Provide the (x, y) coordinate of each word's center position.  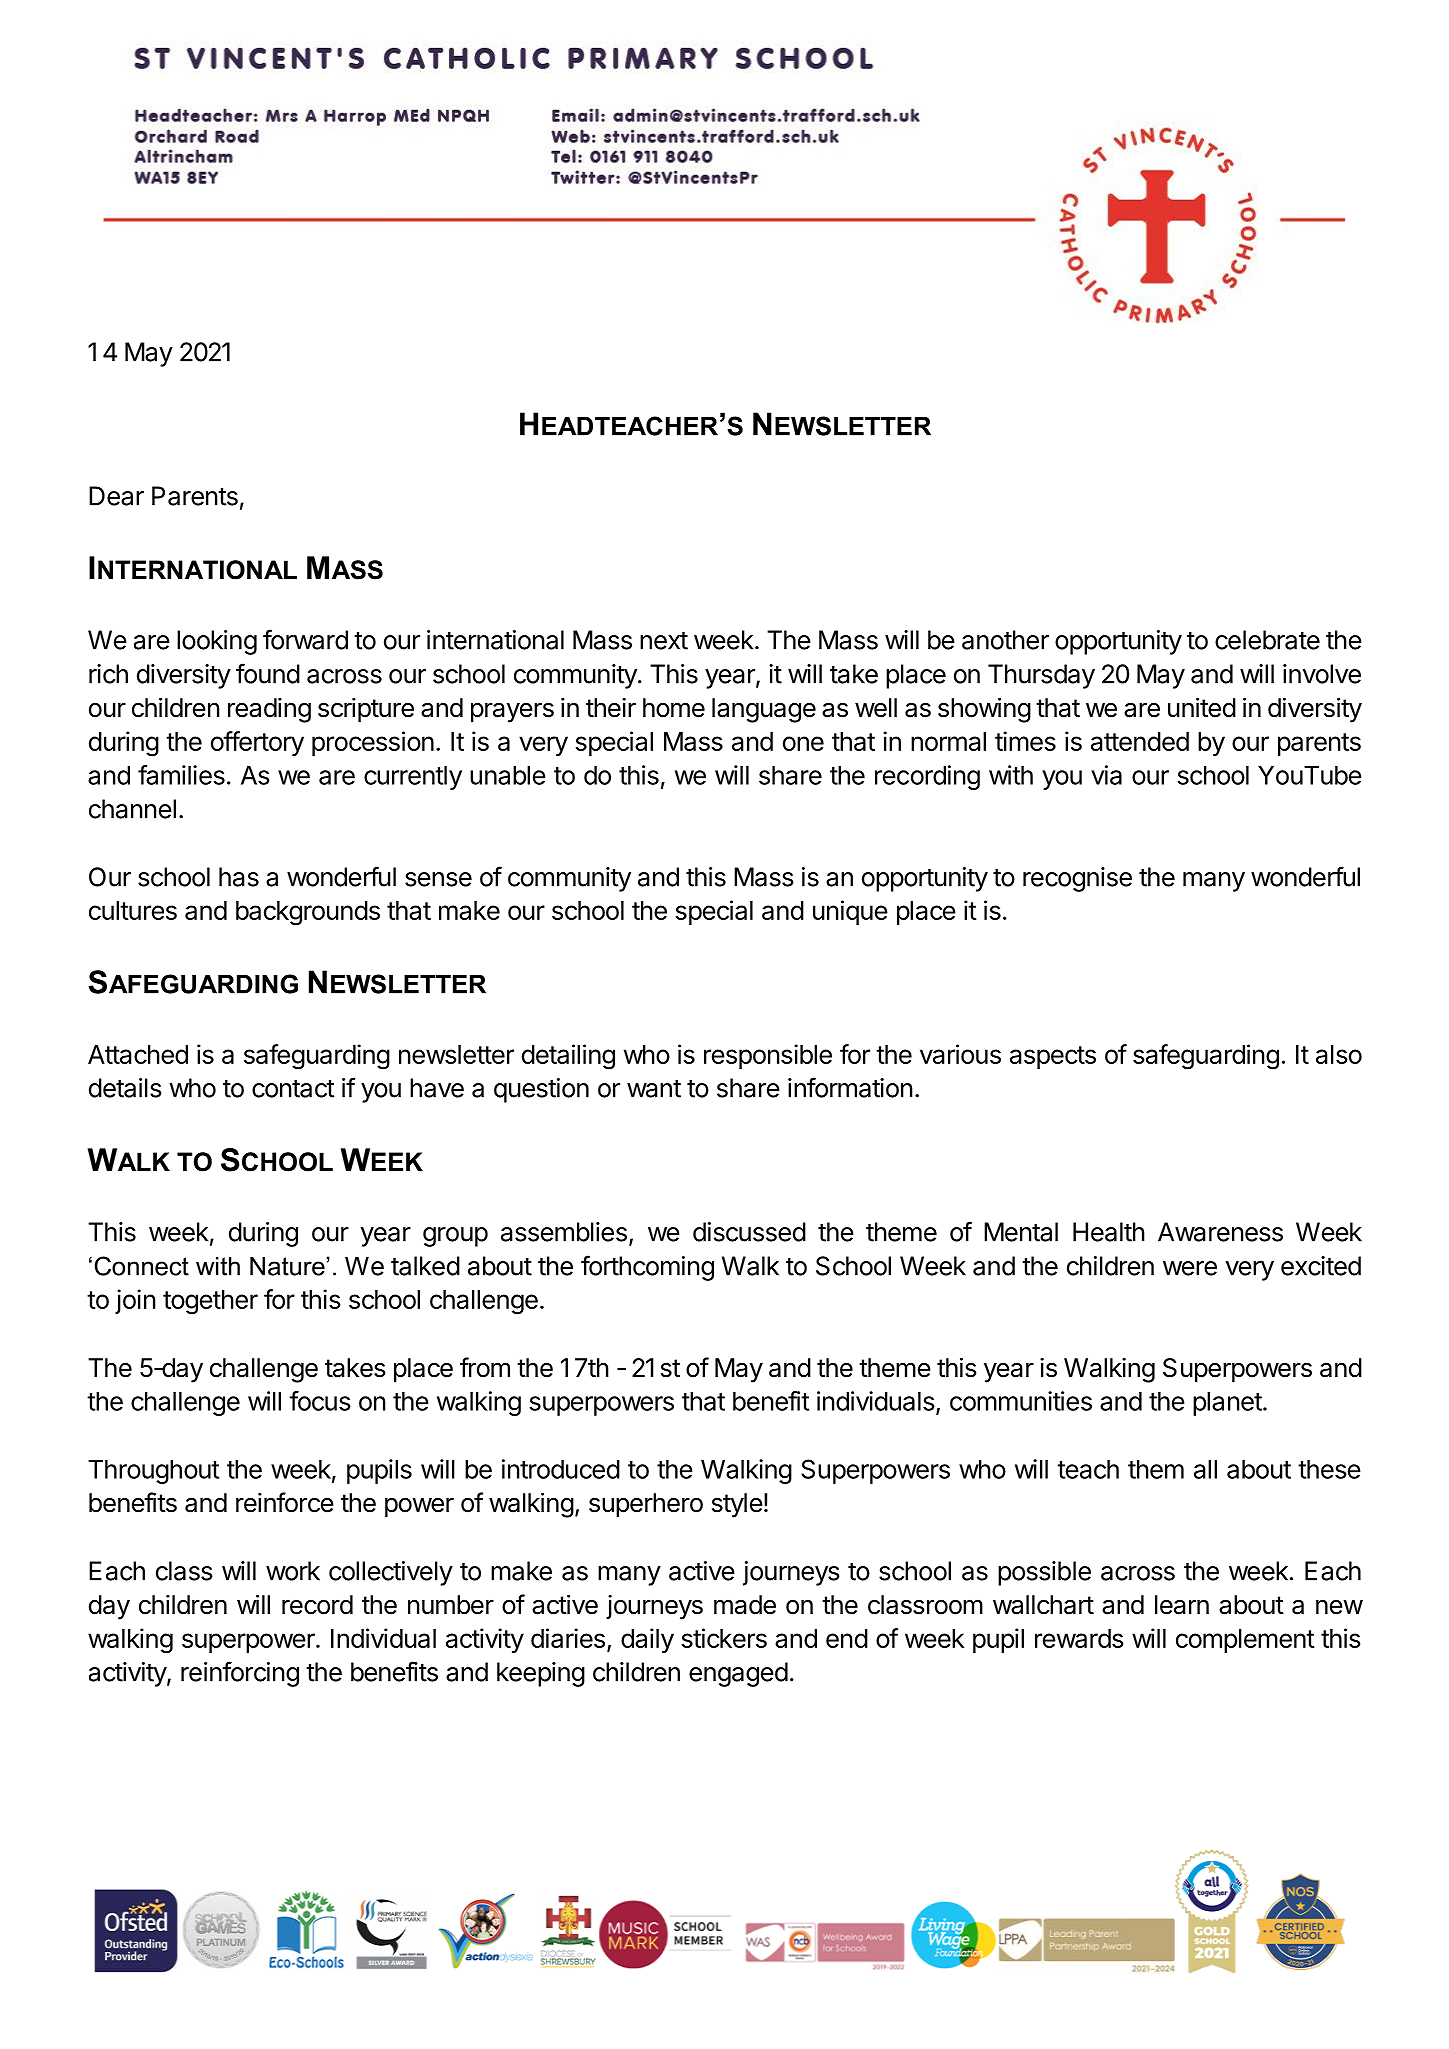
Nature (287, 1266)
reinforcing (240, 1674)
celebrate (1267, 640)
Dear (116, 496)
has (239, 877)
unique (850, 912)
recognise (1077, 879)
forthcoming (647, 1268)
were (1190, 1268)
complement (1245, 1641)
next (664, 641)
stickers (724, 1638)
